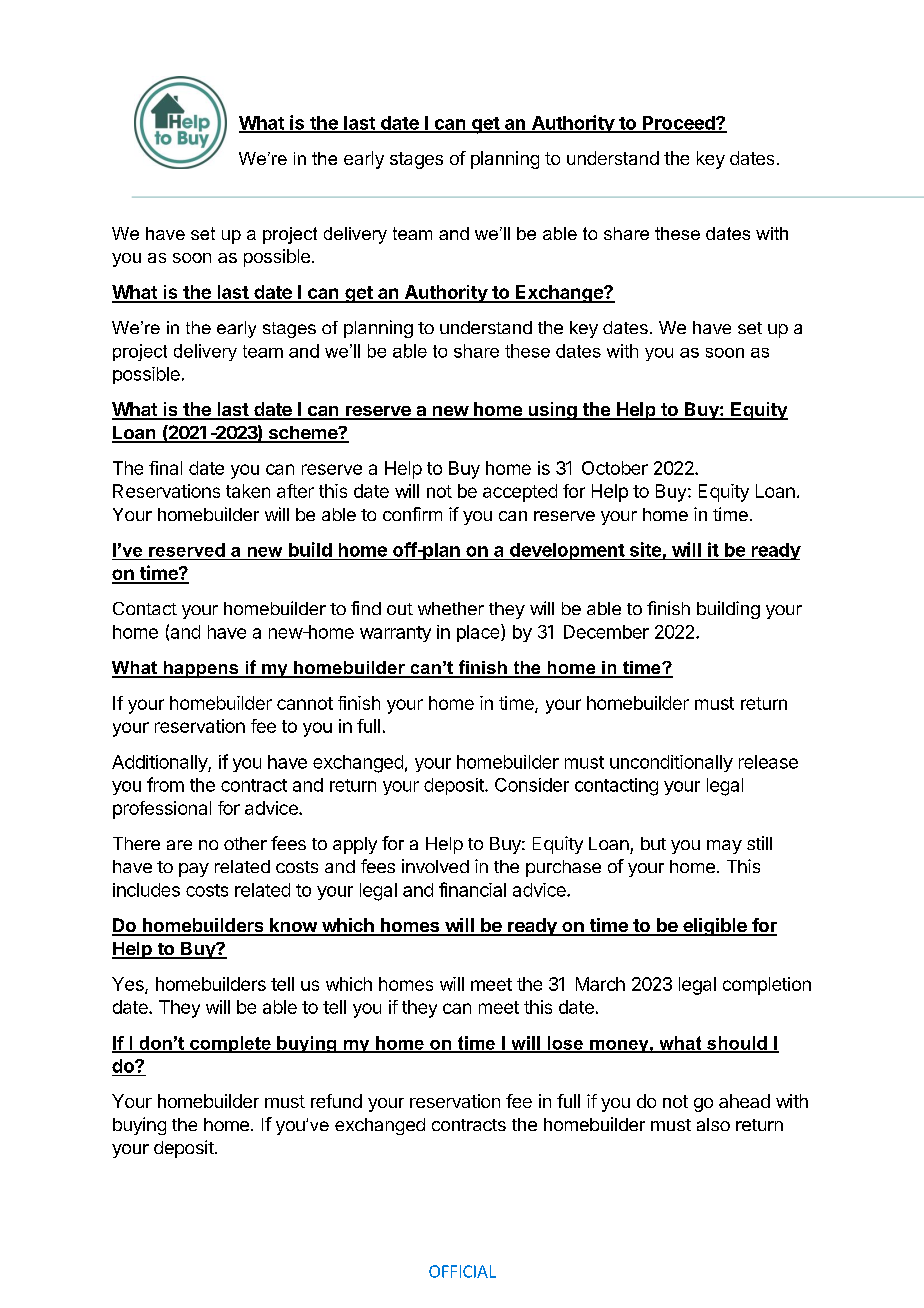  I want to click on accepted, so click(520, 493).
